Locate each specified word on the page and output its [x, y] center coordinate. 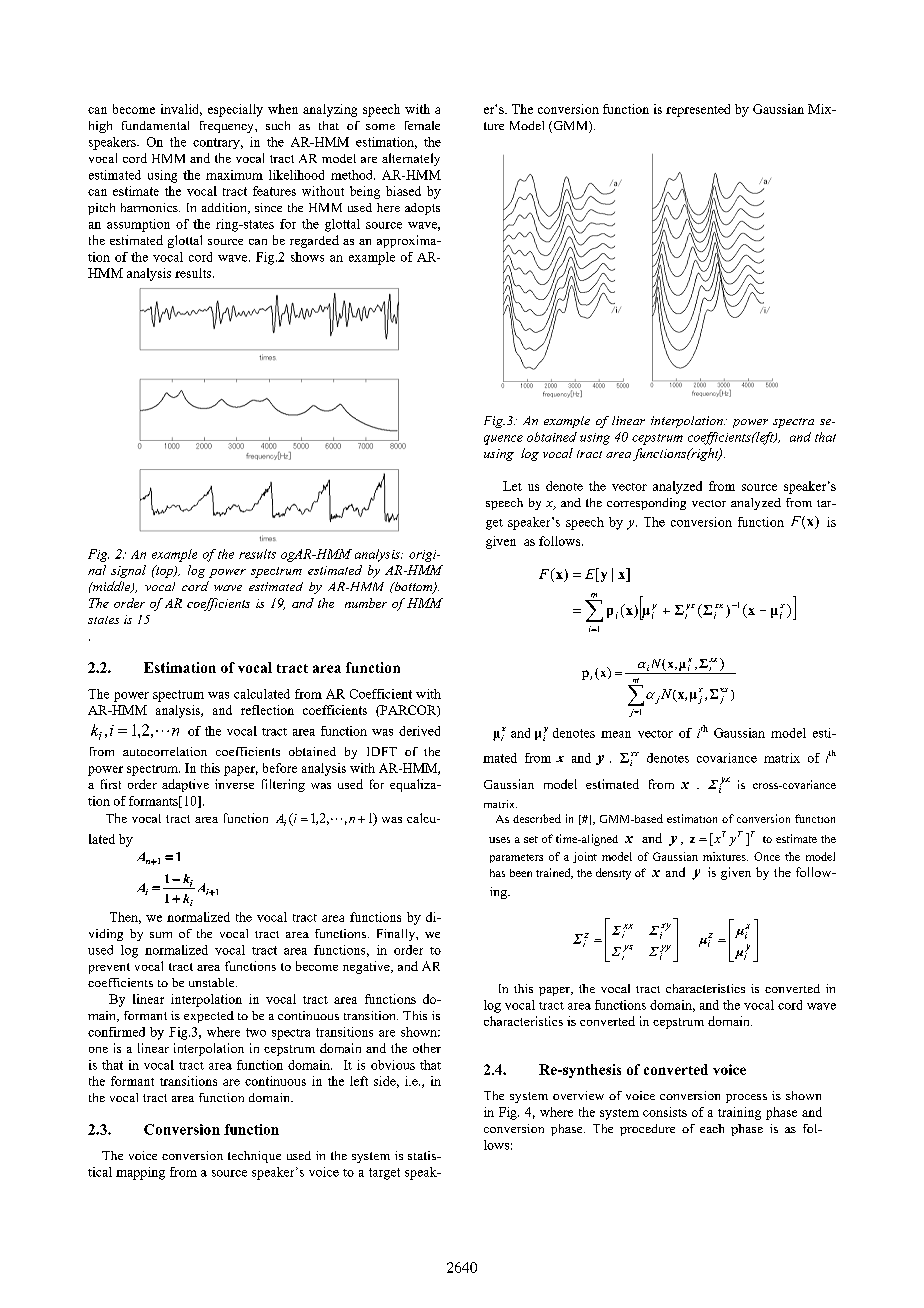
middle [111, 587]
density [613, 874]
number [366, 603]
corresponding [646, 504]
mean [616, 734]
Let [512, 486]
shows [307, 257]
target [384, 1174]
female [422, 125]
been [521, 873]
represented [698, 110]
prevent [109, 968]
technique [254, 1157]
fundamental [155, 125]
